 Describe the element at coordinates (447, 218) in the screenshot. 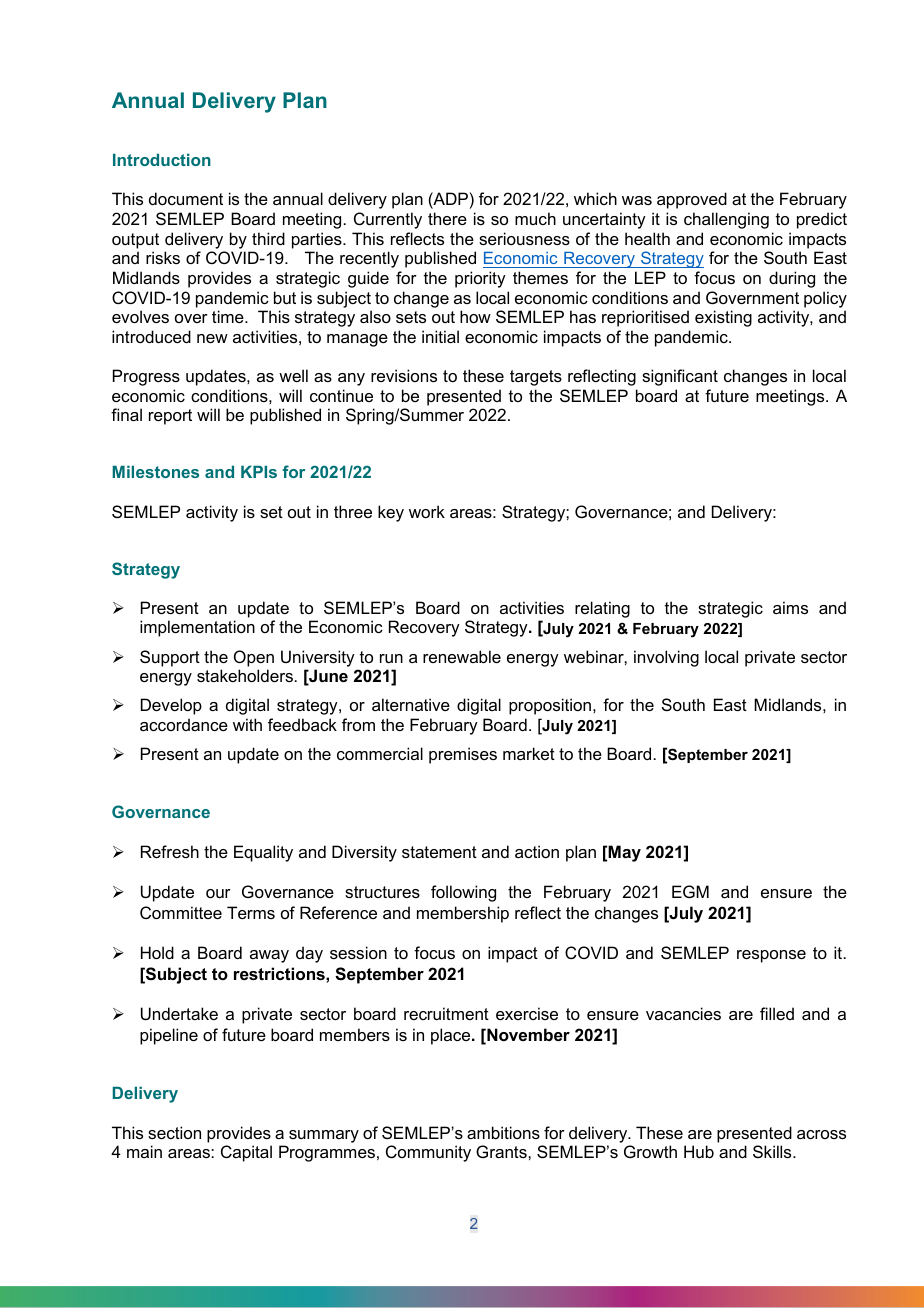

I see `there` at that location.
